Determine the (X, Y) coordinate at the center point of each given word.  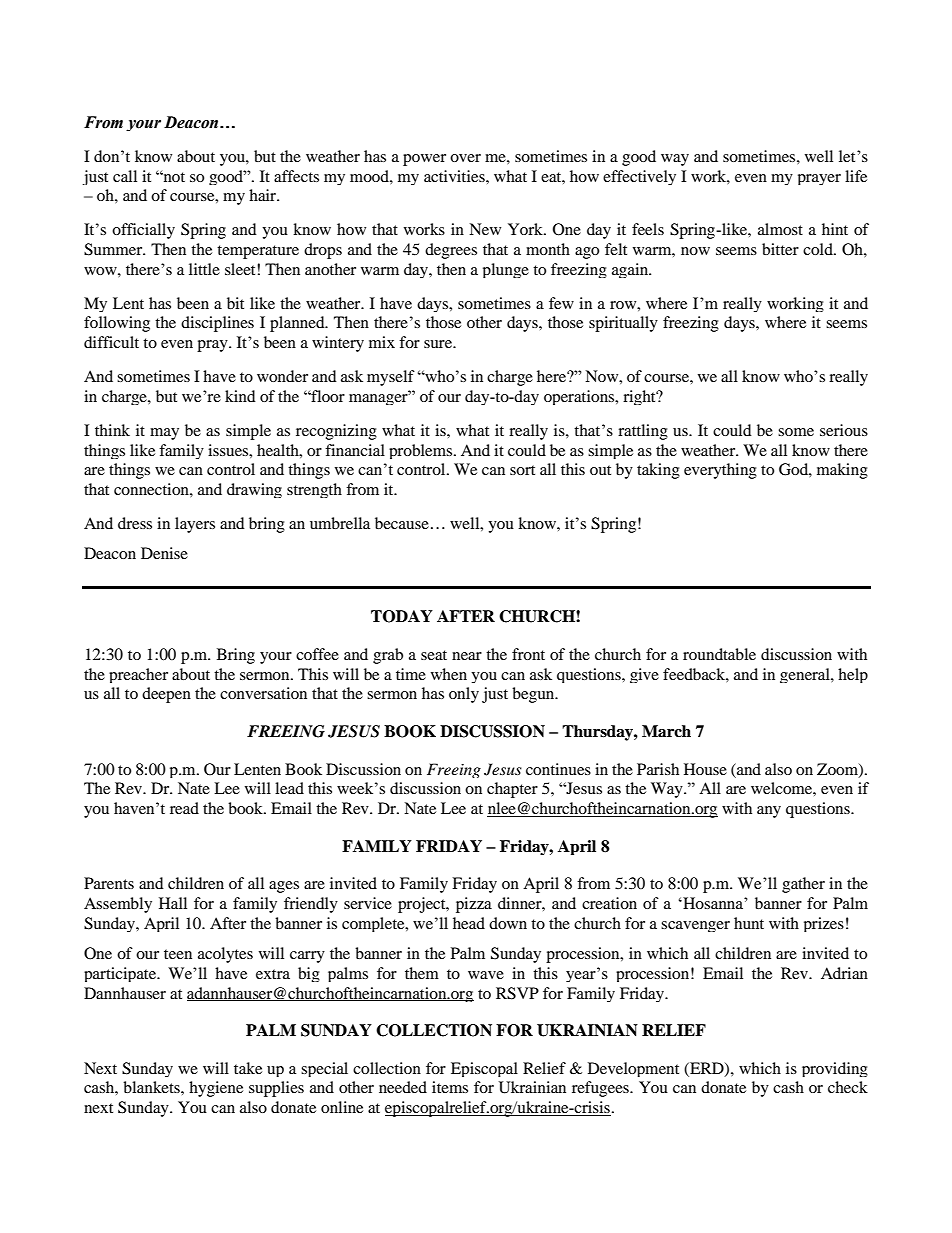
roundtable (719, 654)
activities (455, 176)
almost (780, 229)
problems (422, 451)
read (184, 808)
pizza (474, 905)
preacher (138, 675)
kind (240, 396)
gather (803, 885)
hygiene (216, 1089)
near (467, 656)
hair (264, 195)
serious (844, 430)
